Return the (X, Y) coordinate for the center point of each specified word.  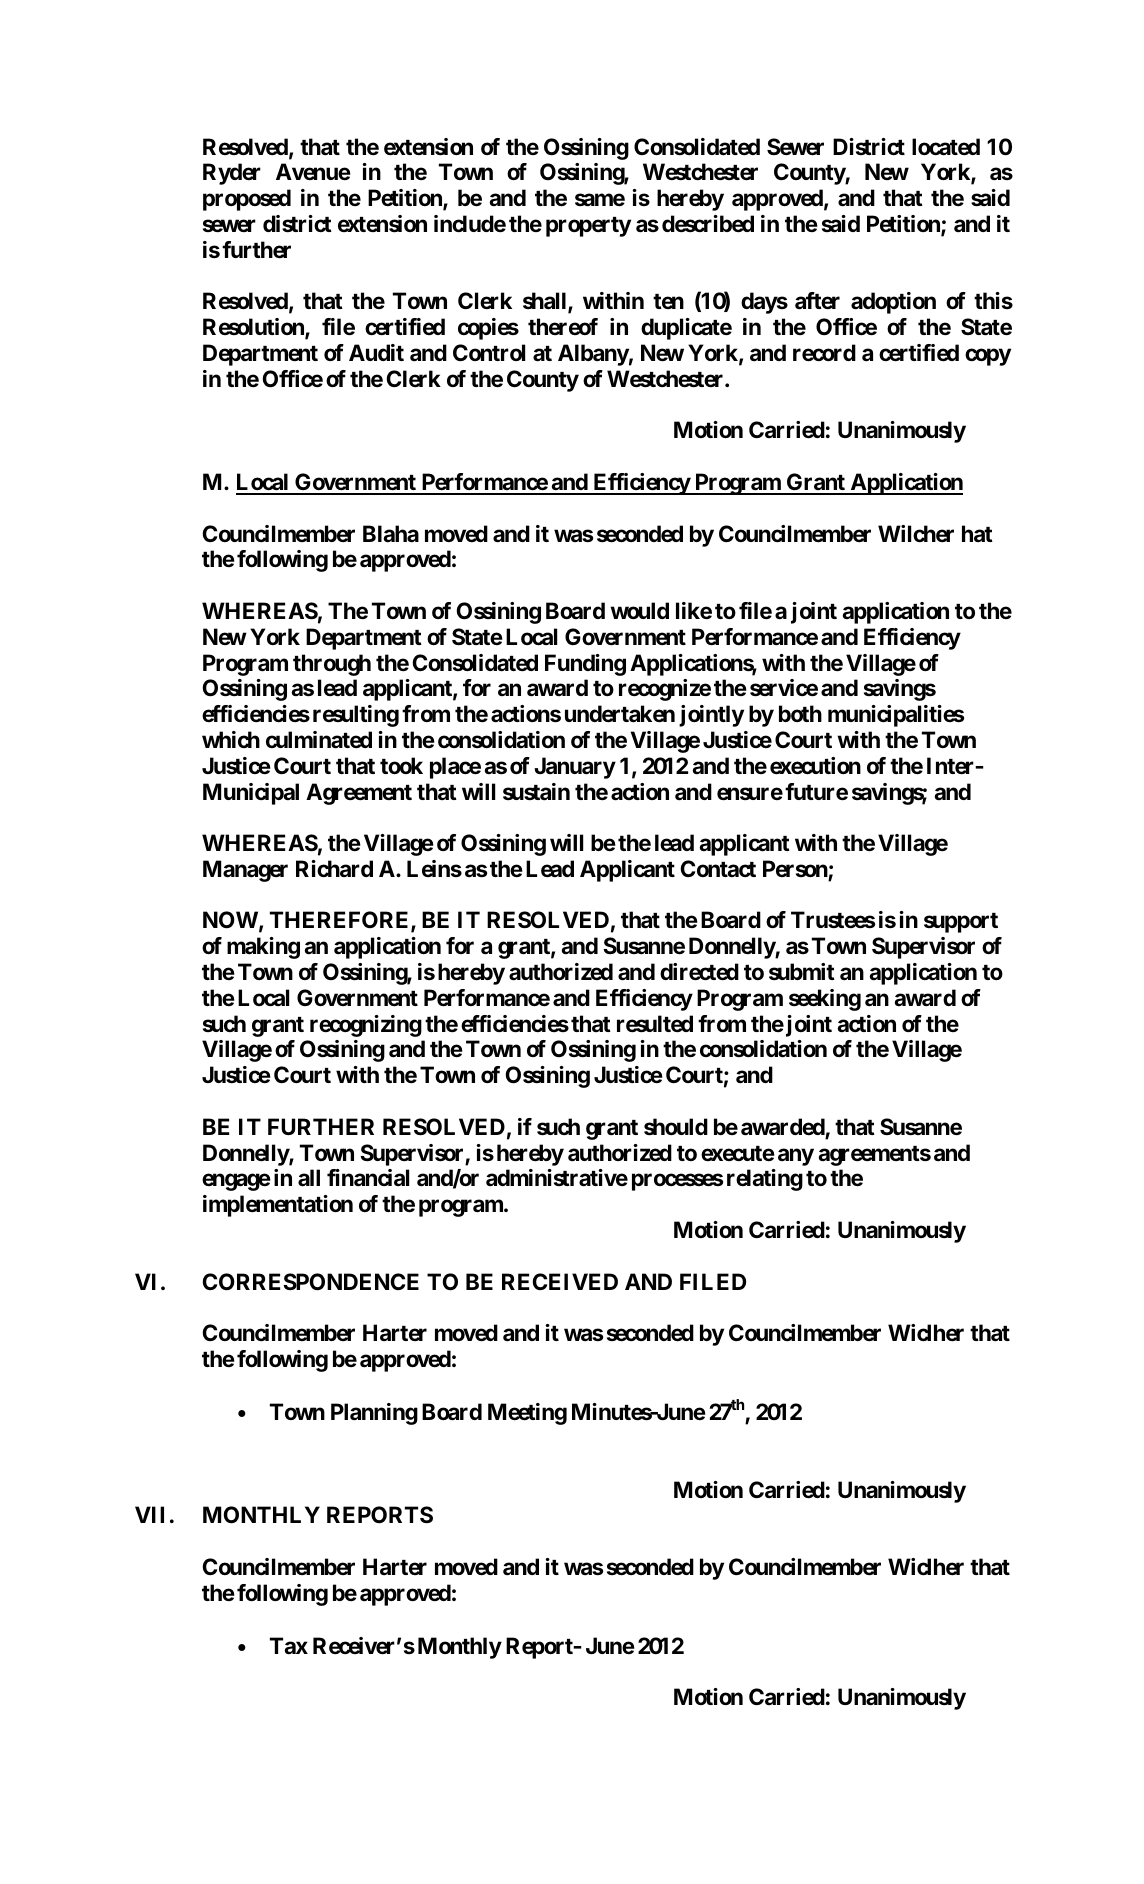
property (588, 227)
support (961, 923)
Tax (289, 1645)
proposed (247, 200)
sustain (536, 792)
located (946, 147)
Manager (245, 871)
